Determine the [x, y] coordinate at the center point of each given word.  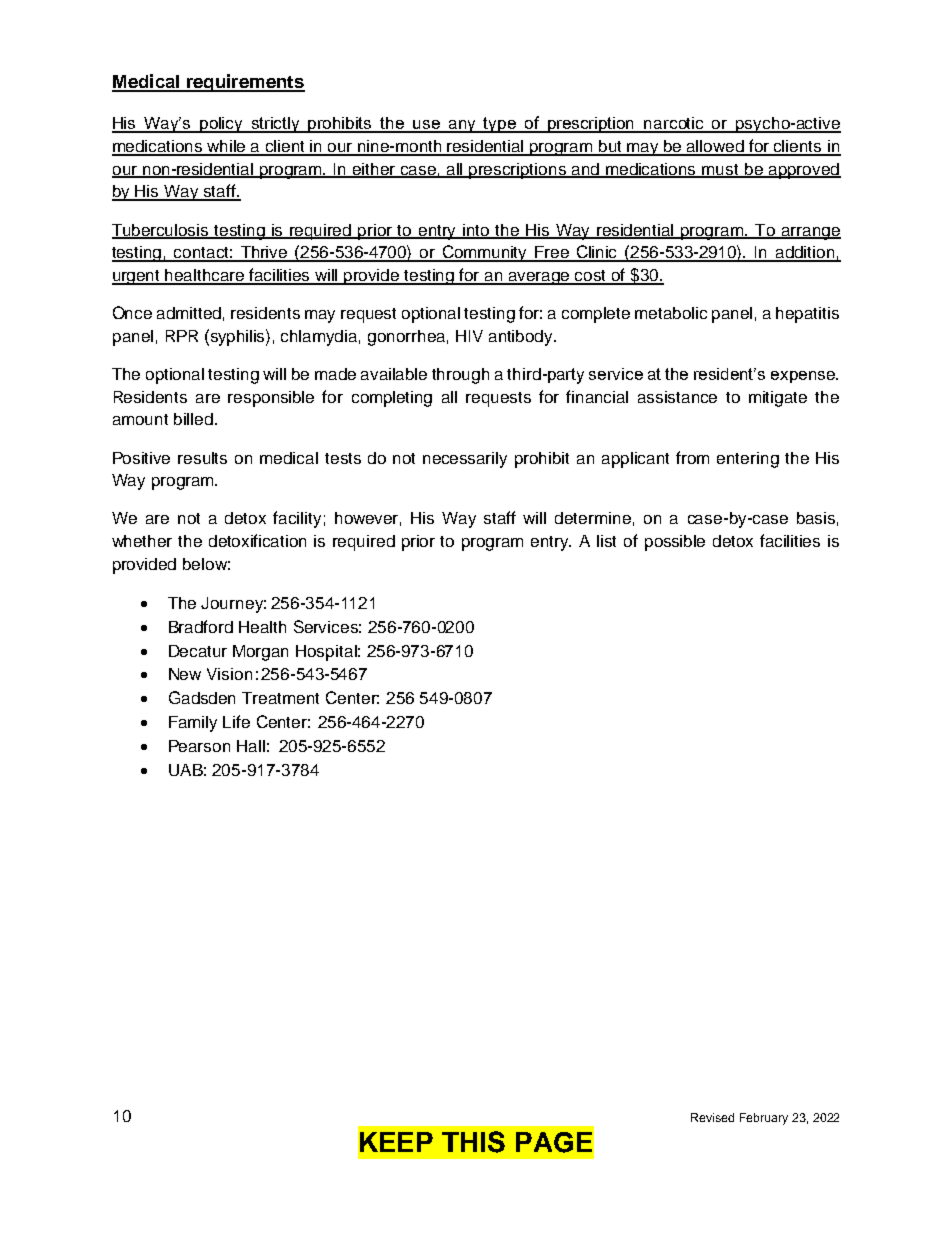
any [462, 126]
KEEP [396, 1142]
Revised [712, 1117]
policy [222, 125]
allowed [715, 147]
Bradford [201, 626]
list [606, 541]
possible [675, 543]
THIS [473, 1142]
